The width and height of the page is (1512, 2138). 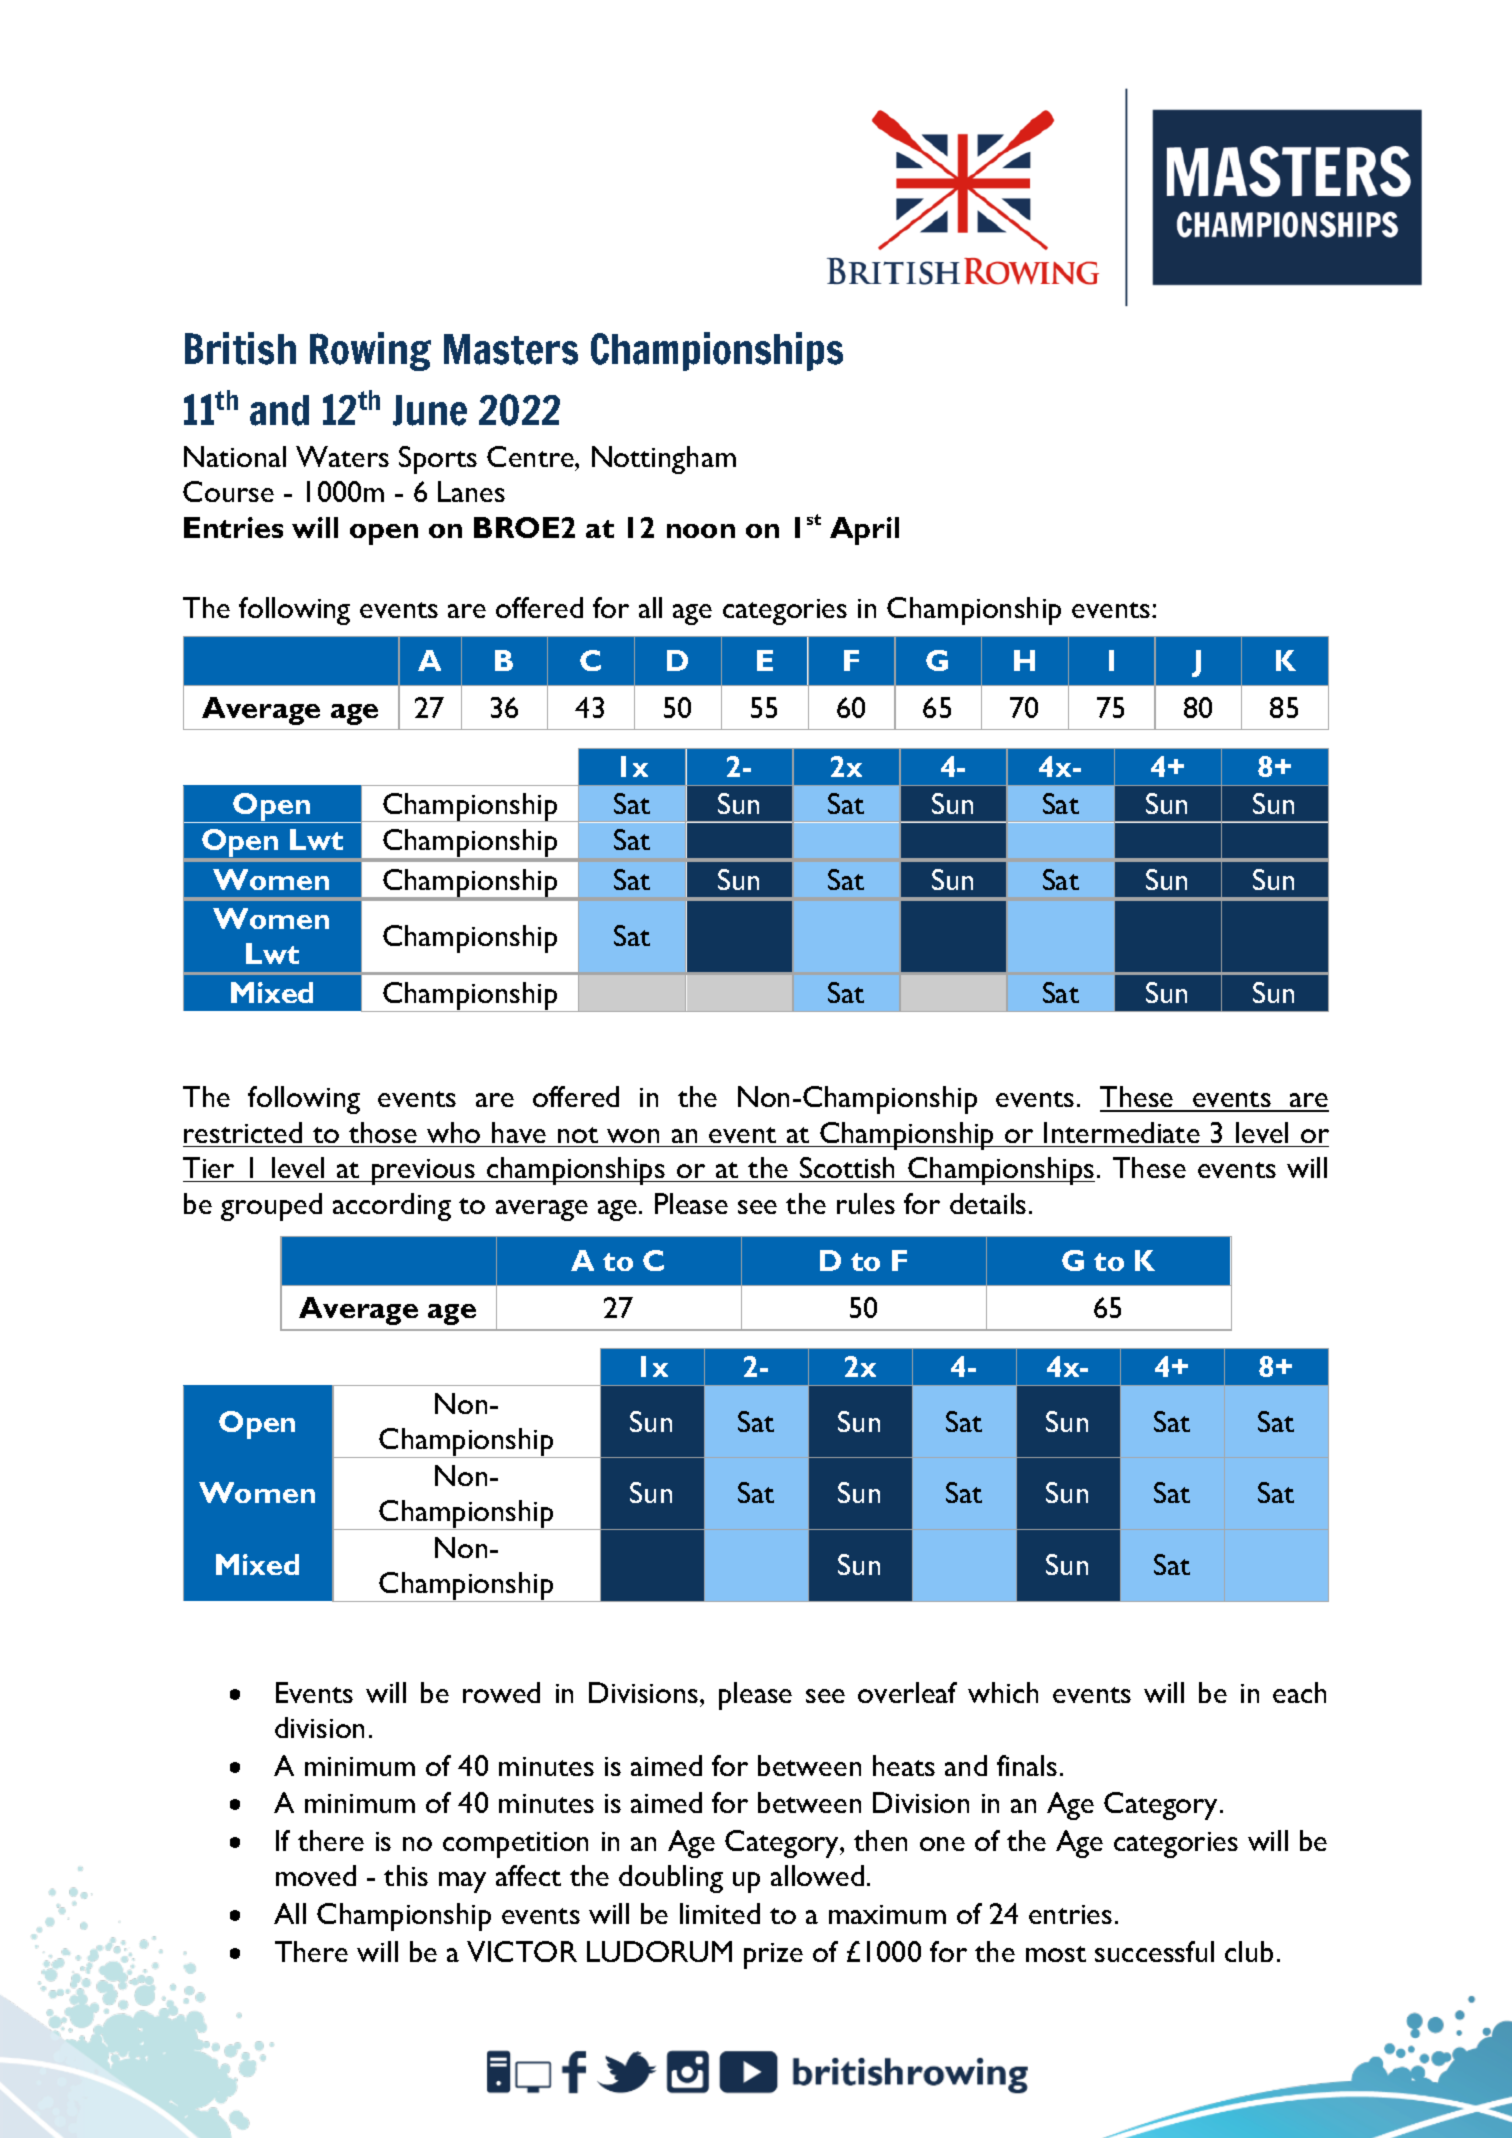 I want to click on Intermediate, so click(x=1122, y=1132).
